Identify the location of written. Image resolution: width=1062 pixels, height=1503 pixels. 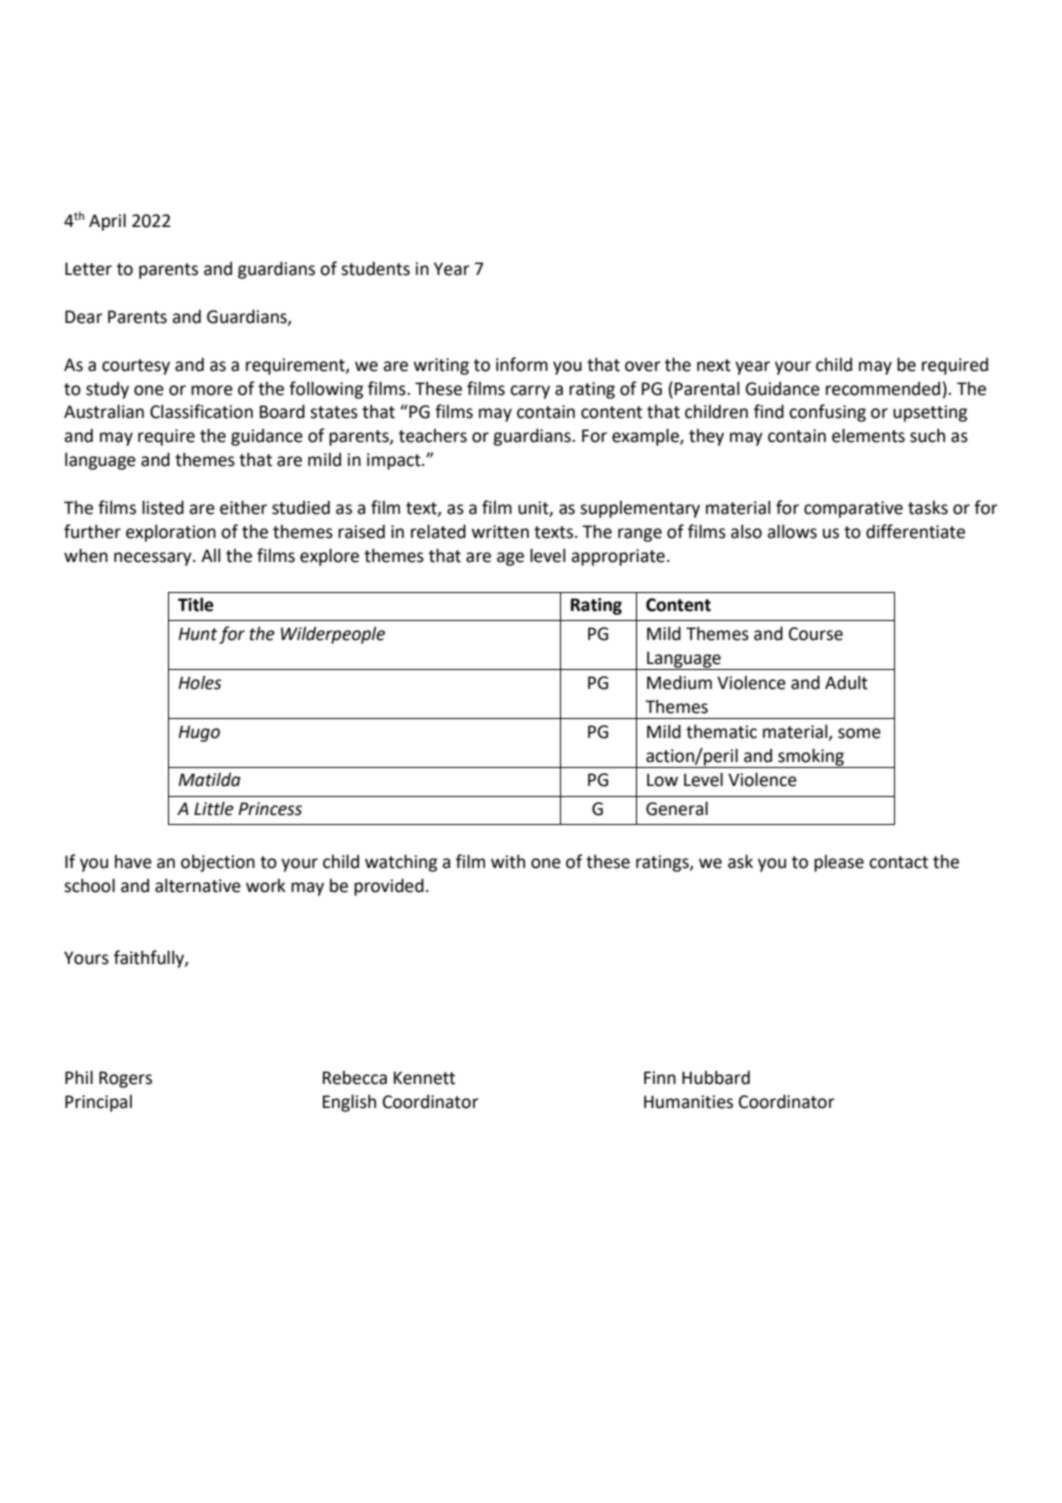
(500, 532).
